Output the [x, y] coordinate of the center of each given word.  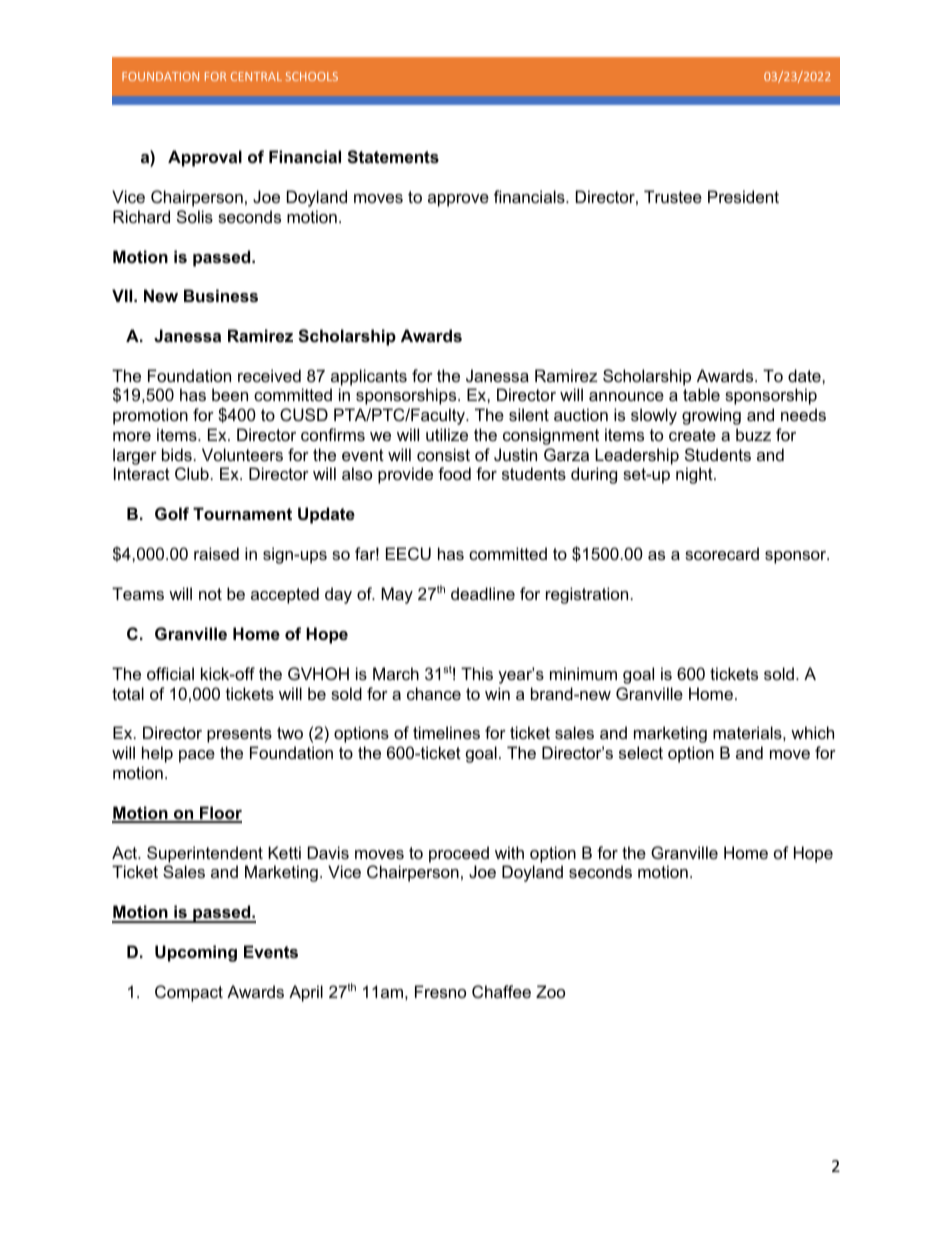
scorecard [722, 553]
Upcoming [196, 953]
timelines [446, 732]
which [812, 732]
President [743, 196]
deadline [483, 593]
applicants [369, 377]
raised [216, 553]
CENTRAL [256, 76]
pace [197, 756]
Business [221, 295]
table [701, 394]
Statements [393, 157]
